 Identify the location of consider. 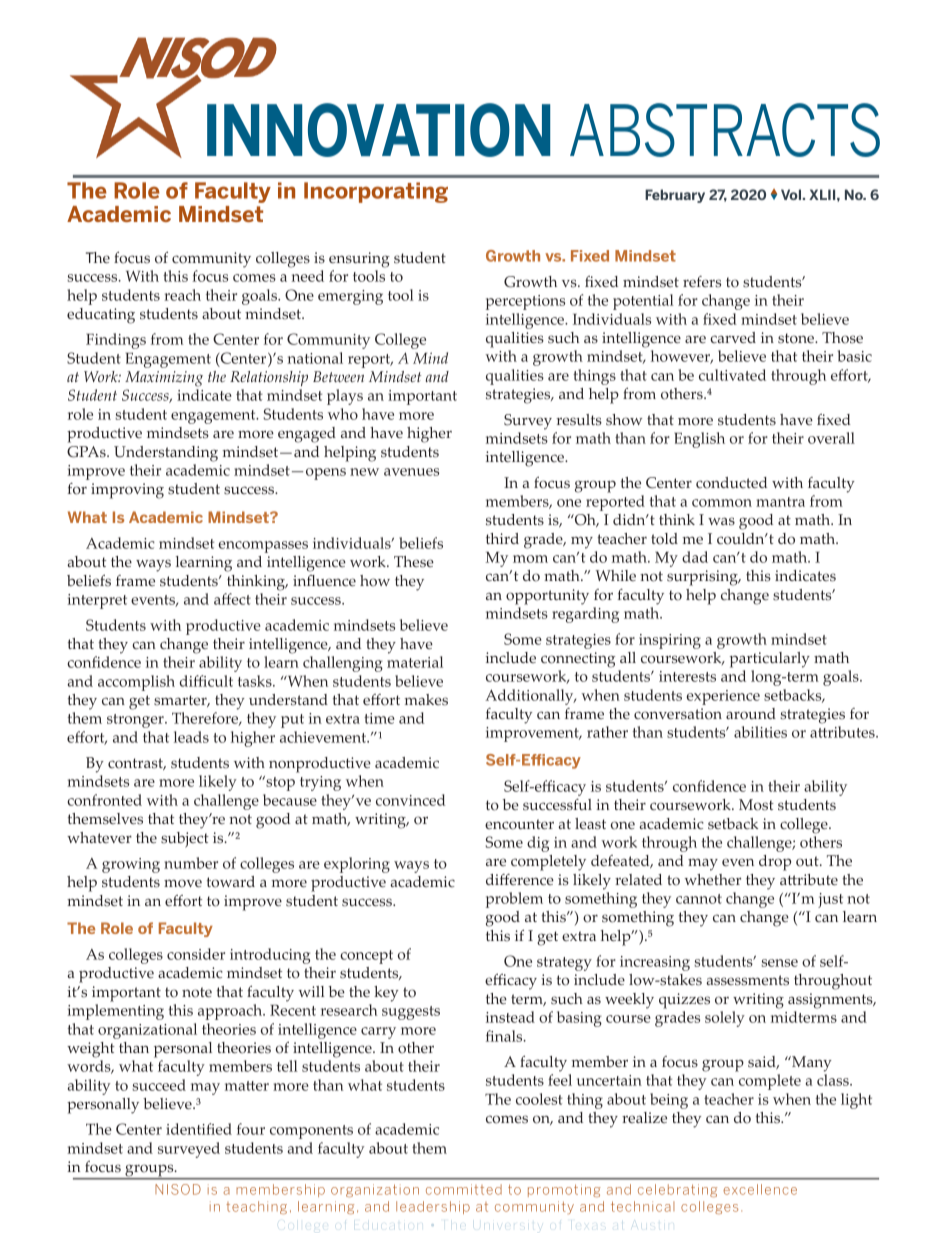
(196, 954).
